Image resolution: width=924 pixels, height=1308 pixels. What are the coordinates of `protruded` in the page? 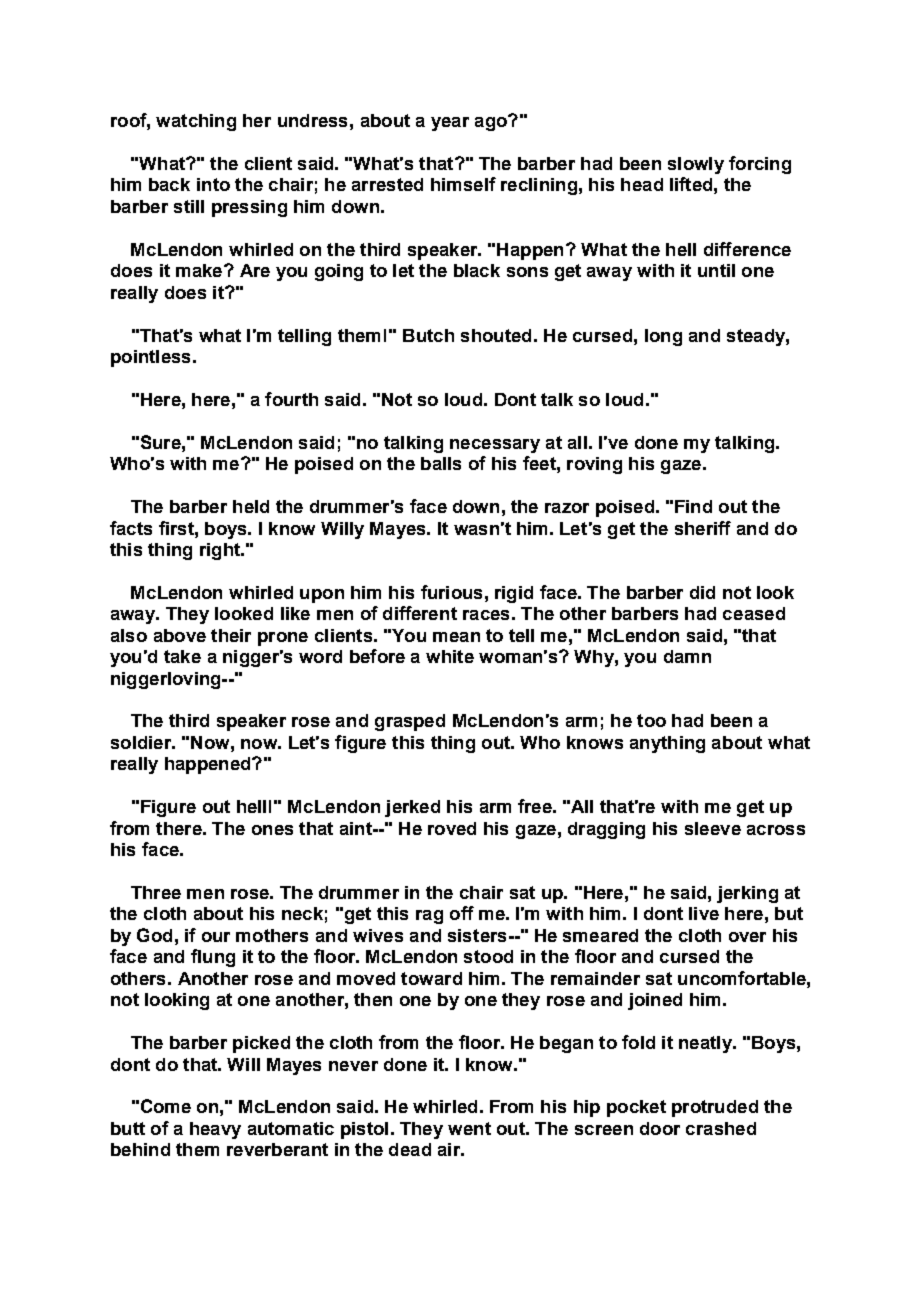 It's located at (715, 1108).
